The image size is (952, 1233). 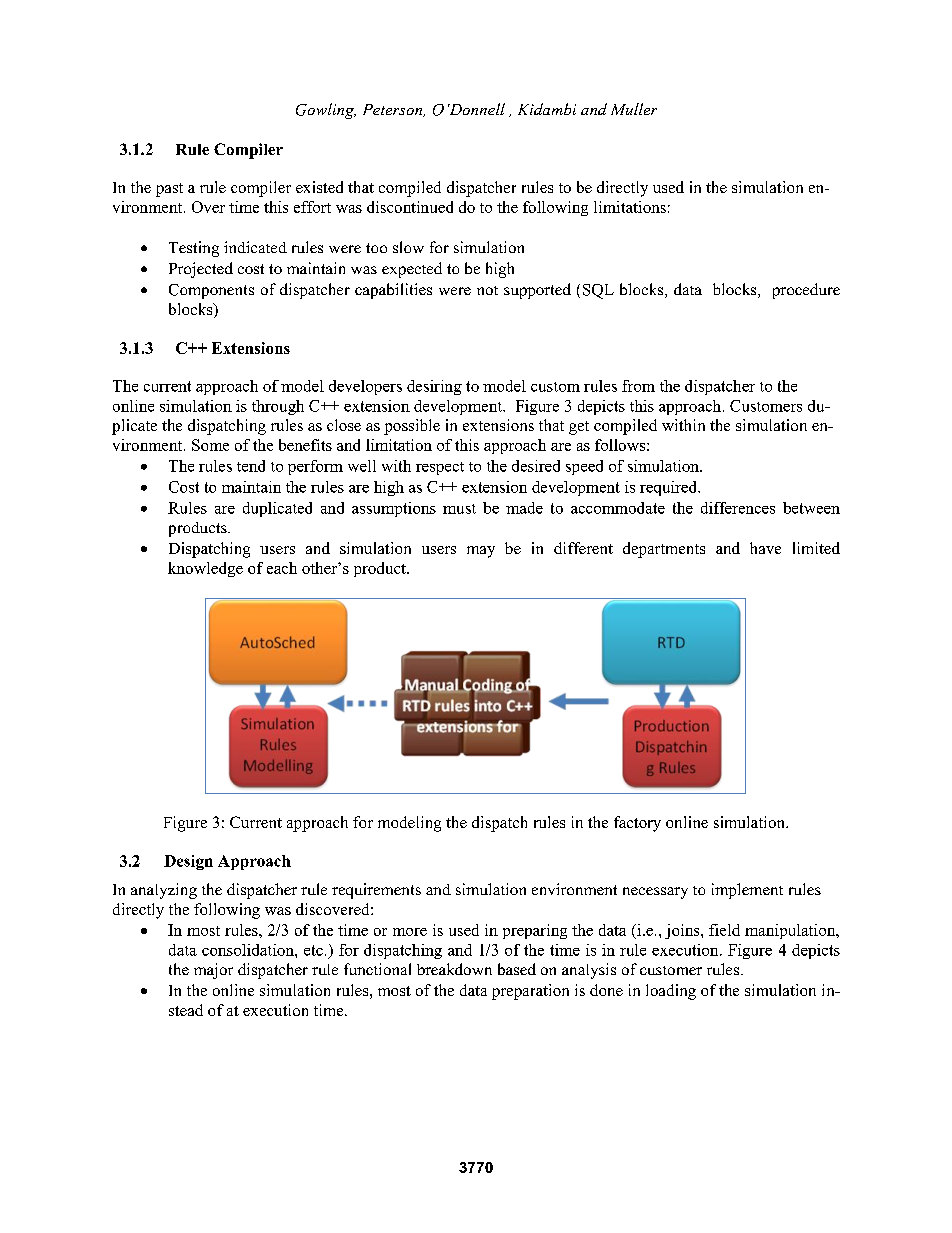 What do you see at coordinates (394, 110) in the document?
I see `Peterson` at bounding box center [394, 110].
